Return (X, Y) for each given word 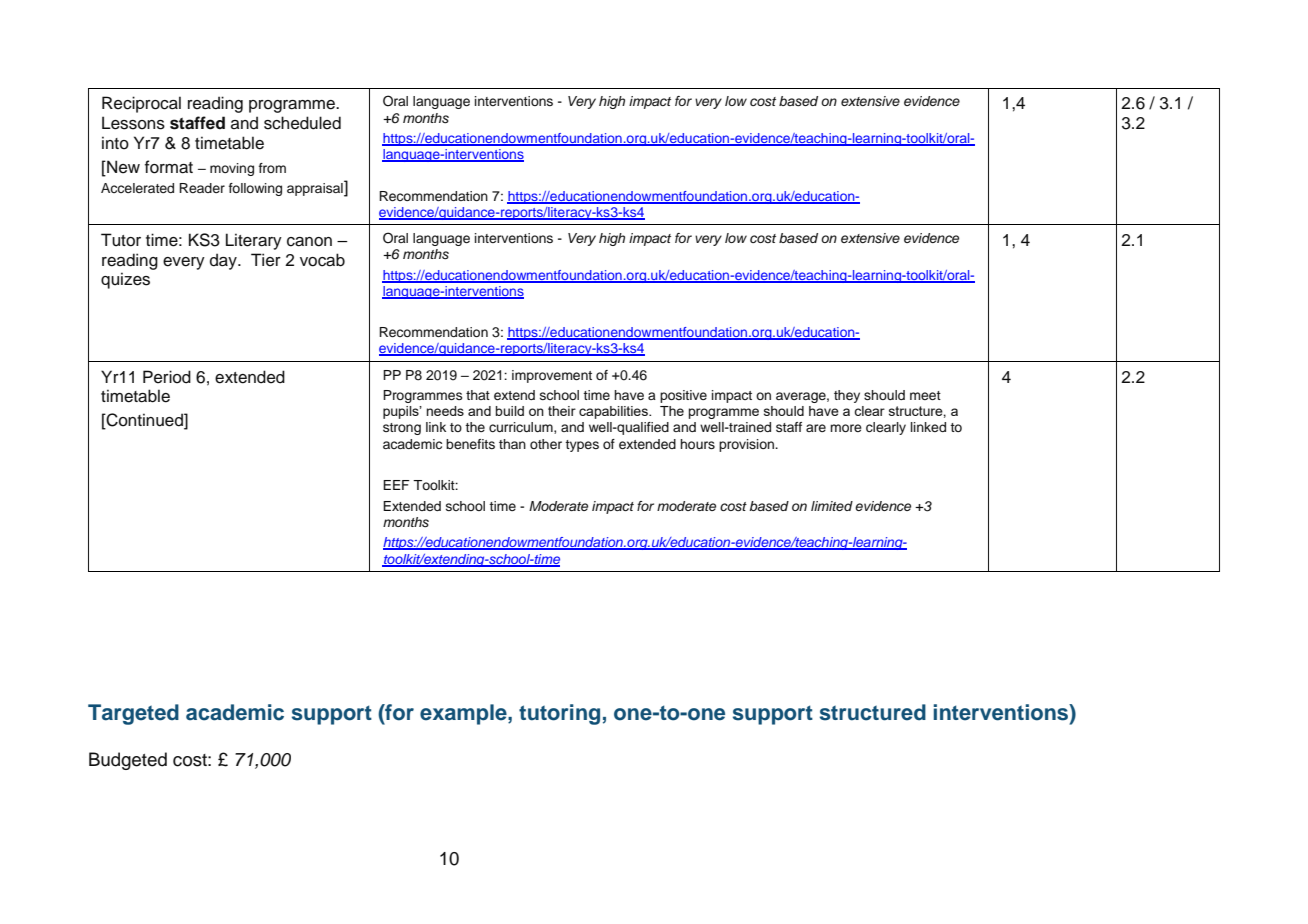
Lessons (133, 123)
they (847, 396)
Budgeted (128, 761)
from (272, 168)
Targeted (133, 714)
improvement (552, 376)
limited (832, 506)
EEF (396, 485)
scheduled (302, 123)
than (512, 444)
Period (167, 377)
